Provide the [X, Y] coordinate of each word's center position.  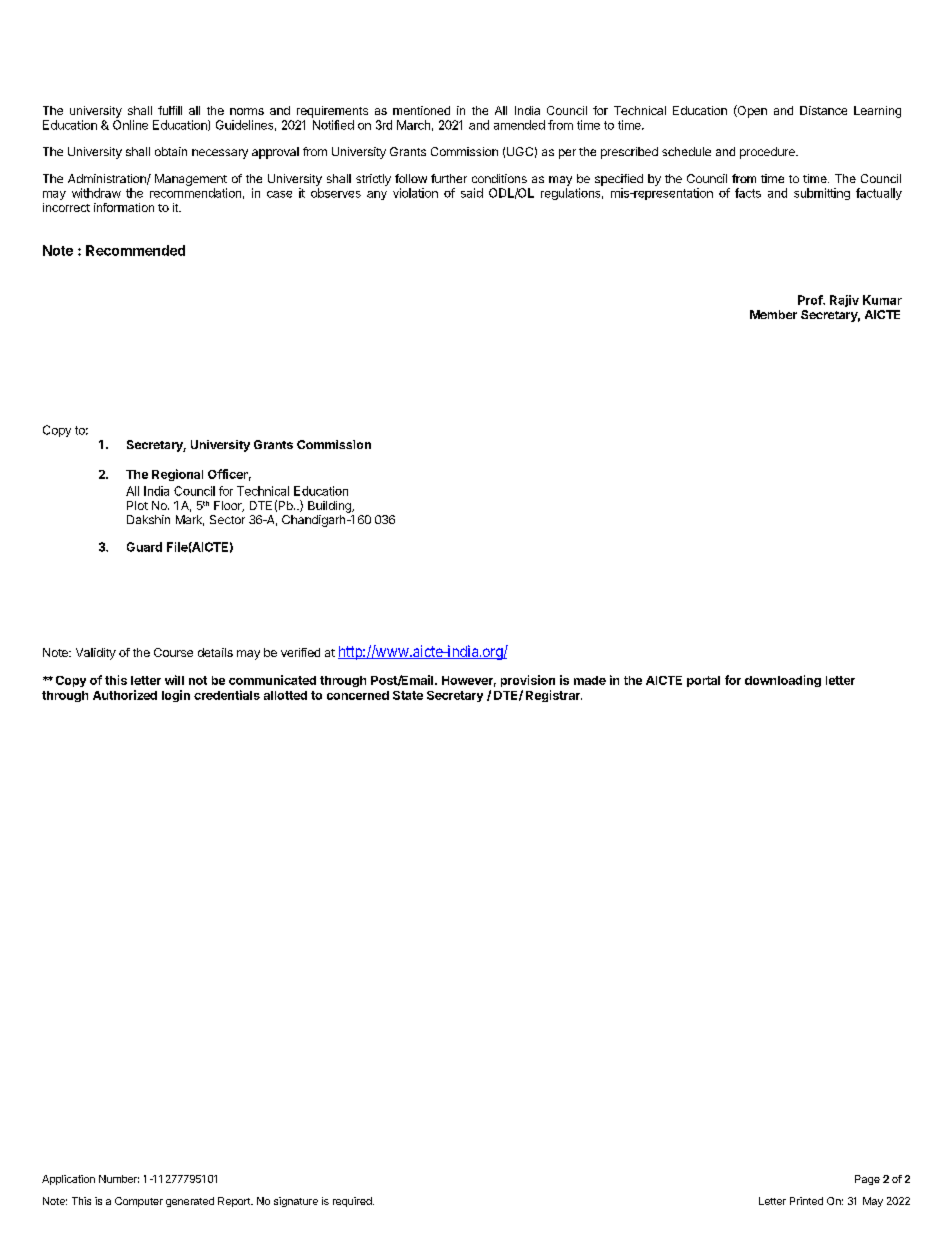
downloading [783, 681]
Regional [177, 475]
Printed [806, 1201]
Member [773, 314]
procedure [768, 153]
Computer [139, 1202]
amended [519, 125]
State [408, 695]
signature [296, 1202]
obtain [171, 151]
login [176, 696]
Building [330, 507]
